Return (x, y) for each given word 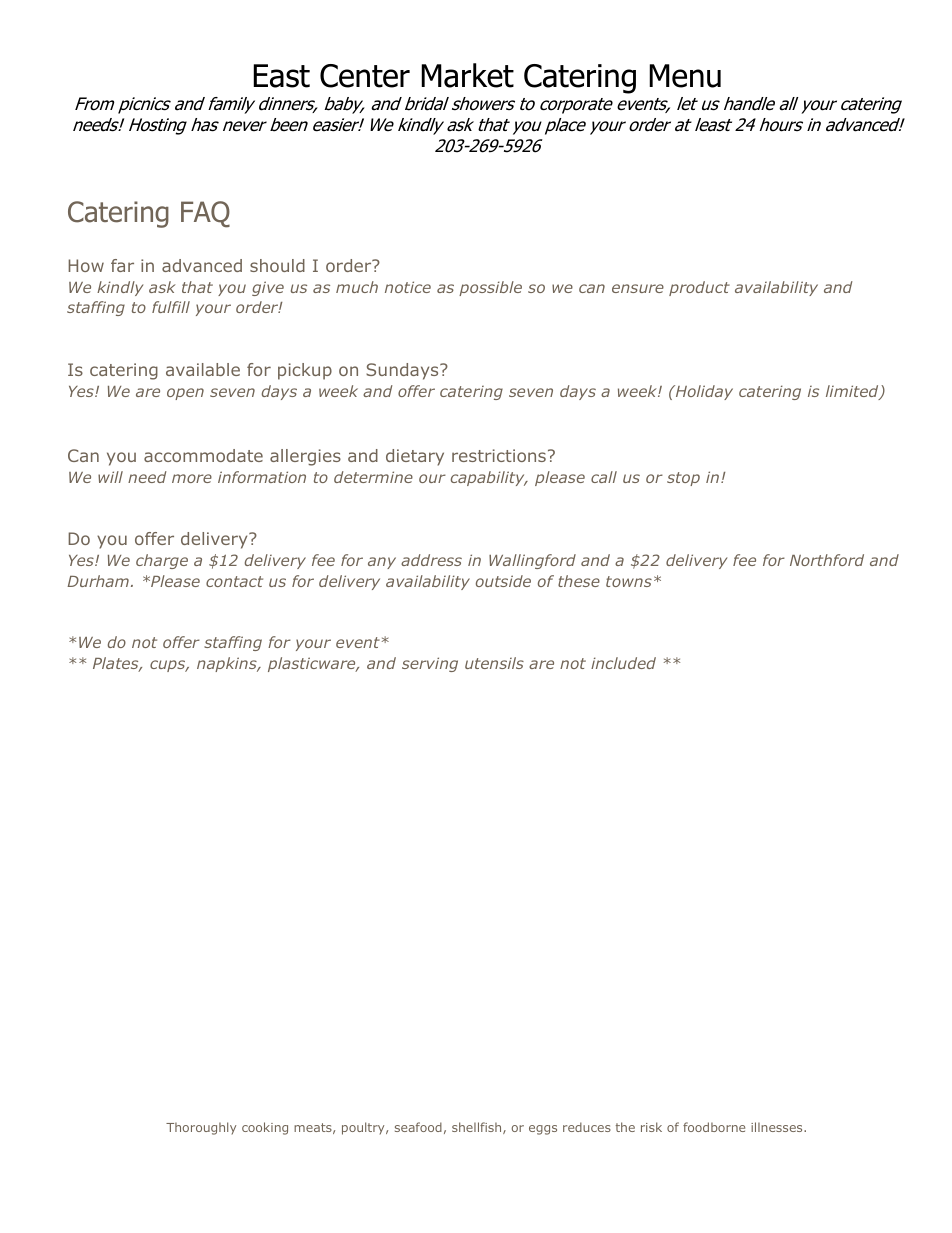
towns (629, 581)
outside (503, 581)
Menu (685, 76)
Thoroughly (201, 1128)
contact (234, 581)
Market (467, 75)
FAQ (205, 214)
